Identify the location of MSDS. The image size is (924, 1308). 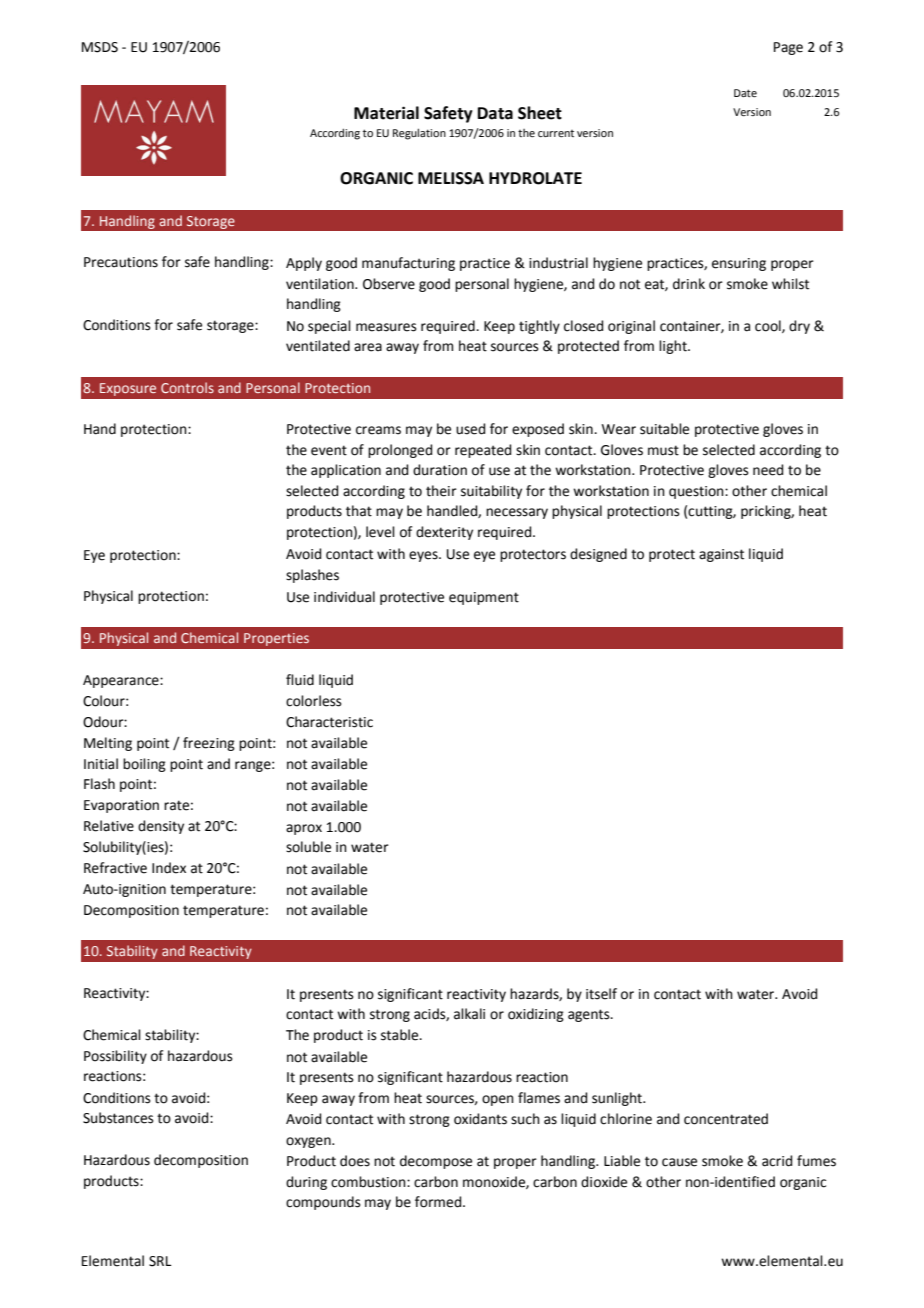
(100, 47).
